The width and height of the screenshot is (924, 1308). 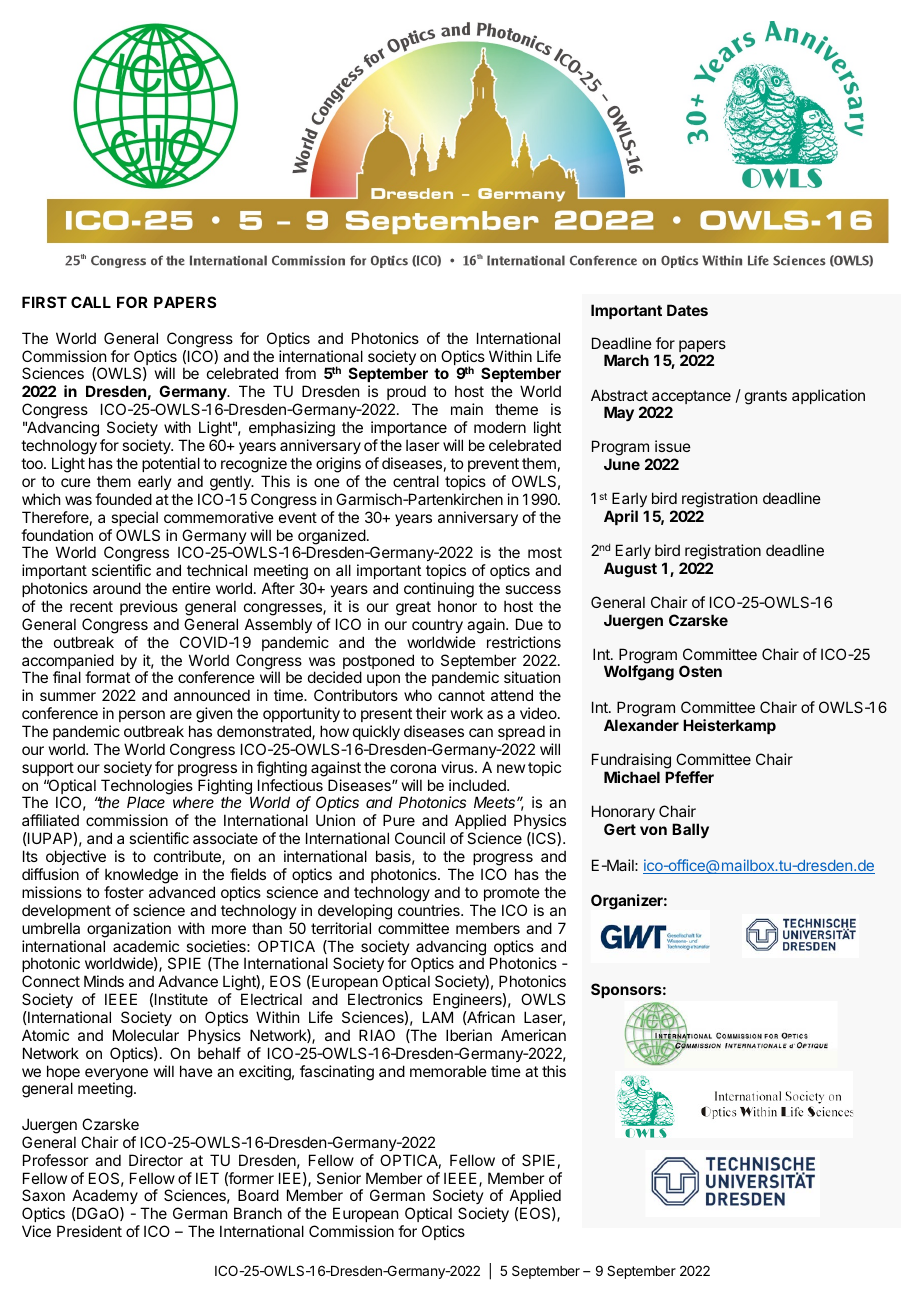 What do you see at coordinates (689, 777) in the screenshot?
I see `Pfeffer` at bounding box center [689, 777].
